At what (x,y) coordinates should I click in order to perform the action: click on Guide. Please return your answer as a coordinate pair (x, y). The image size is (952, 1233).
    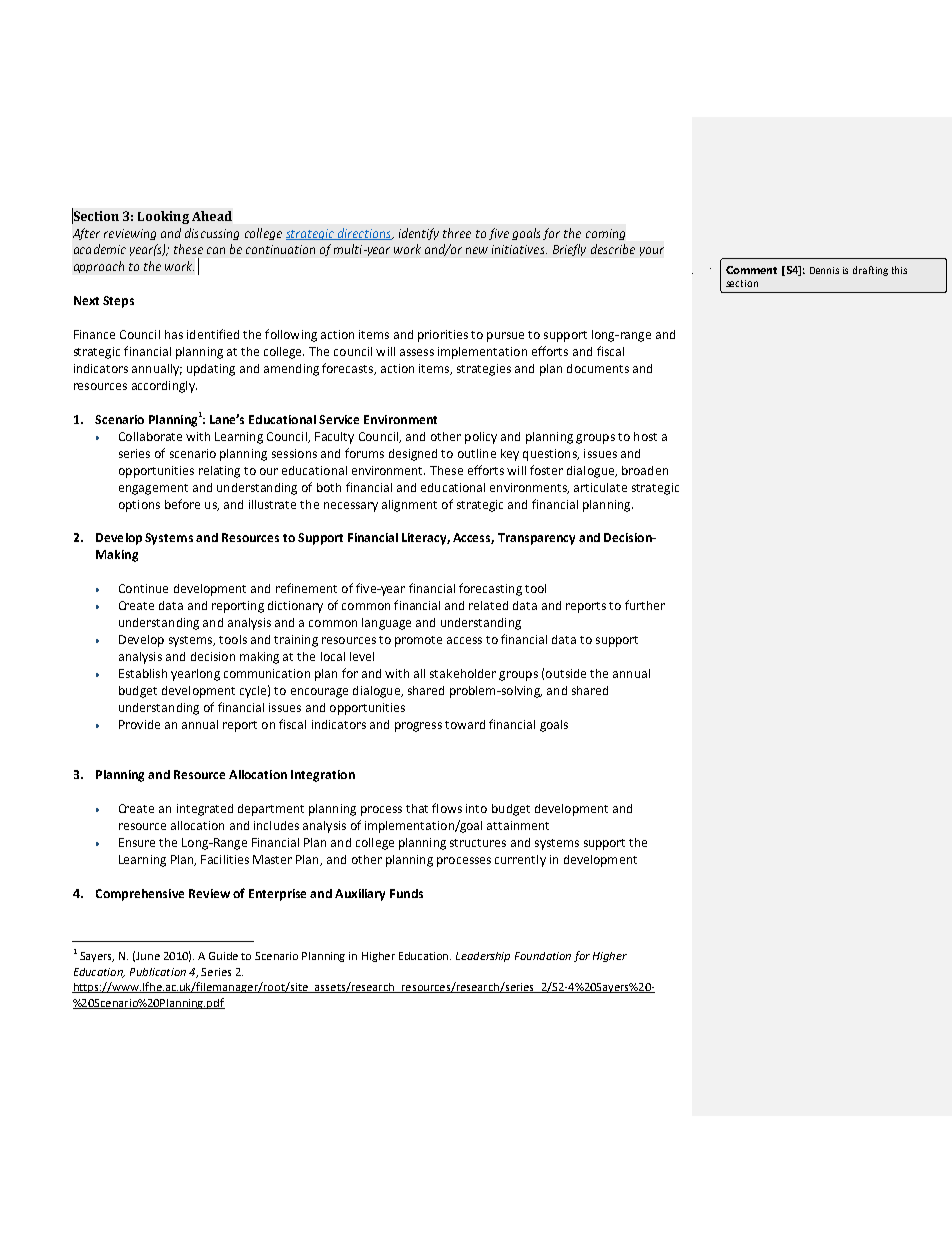
    Looking at the image, I should click on (223, 956).
